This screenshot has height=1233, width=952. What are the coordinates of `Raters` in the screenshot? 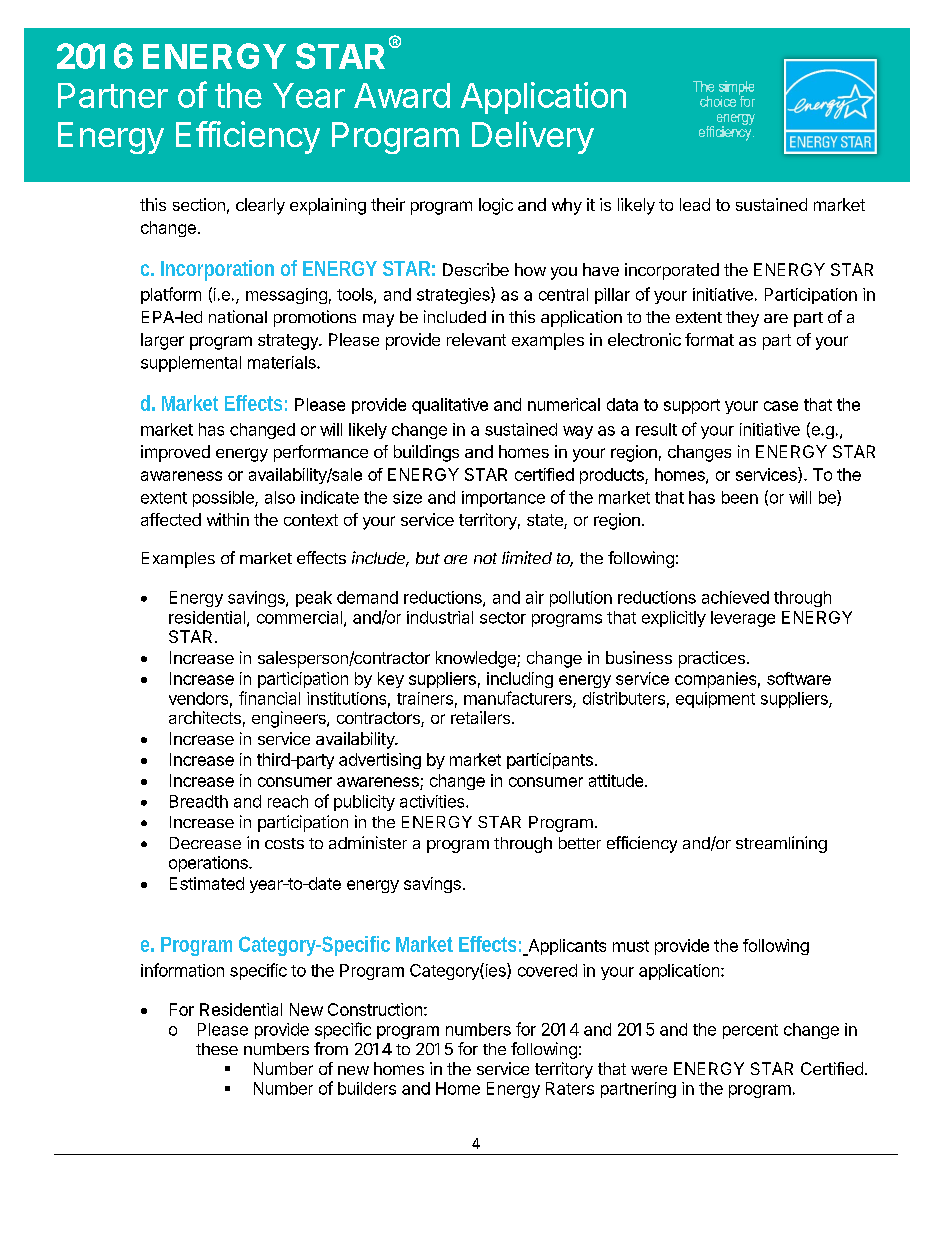 It's located at (570, 1088).
